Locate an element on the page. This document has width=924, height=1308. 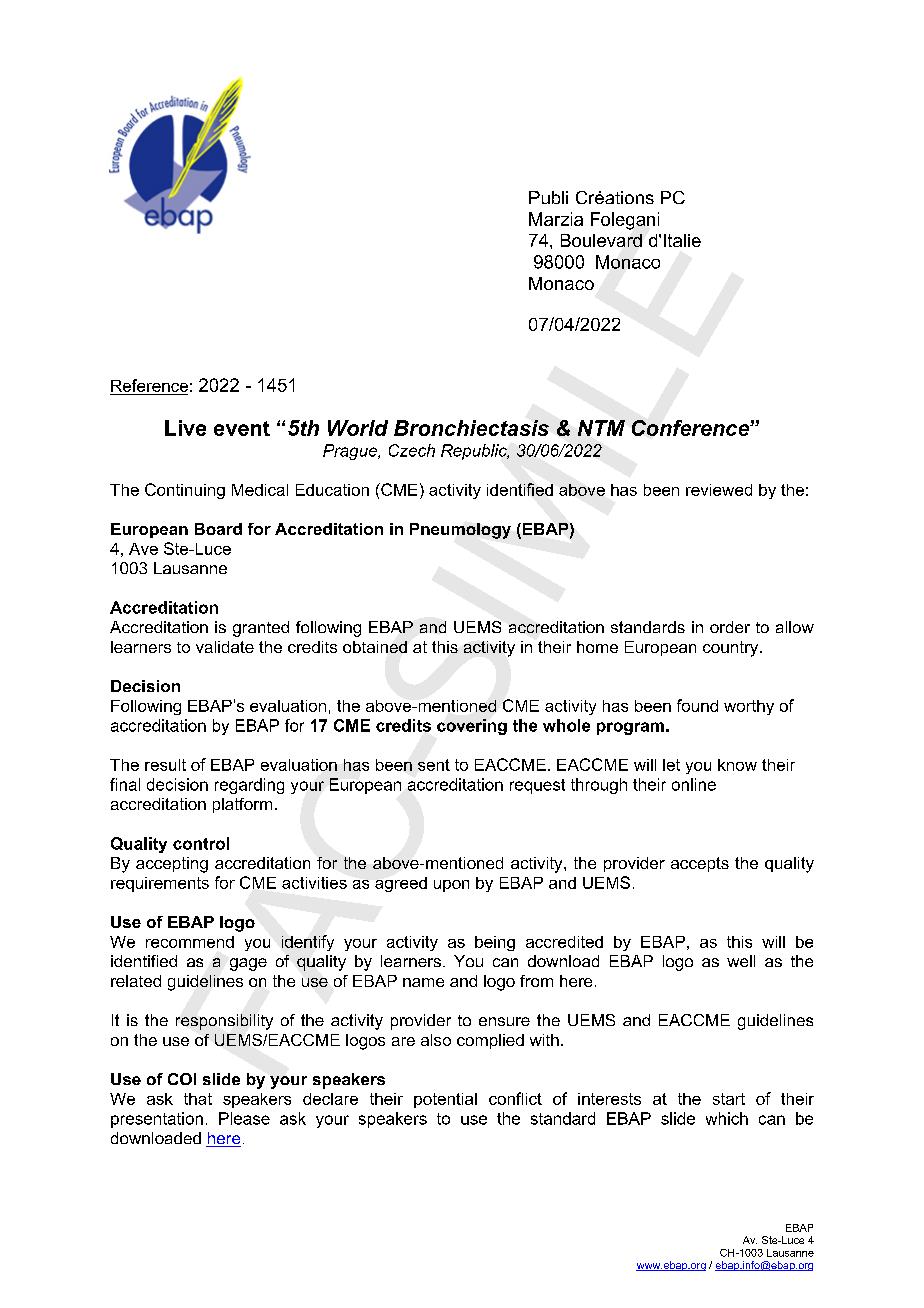
start is located at coordinates (729, 1099).
